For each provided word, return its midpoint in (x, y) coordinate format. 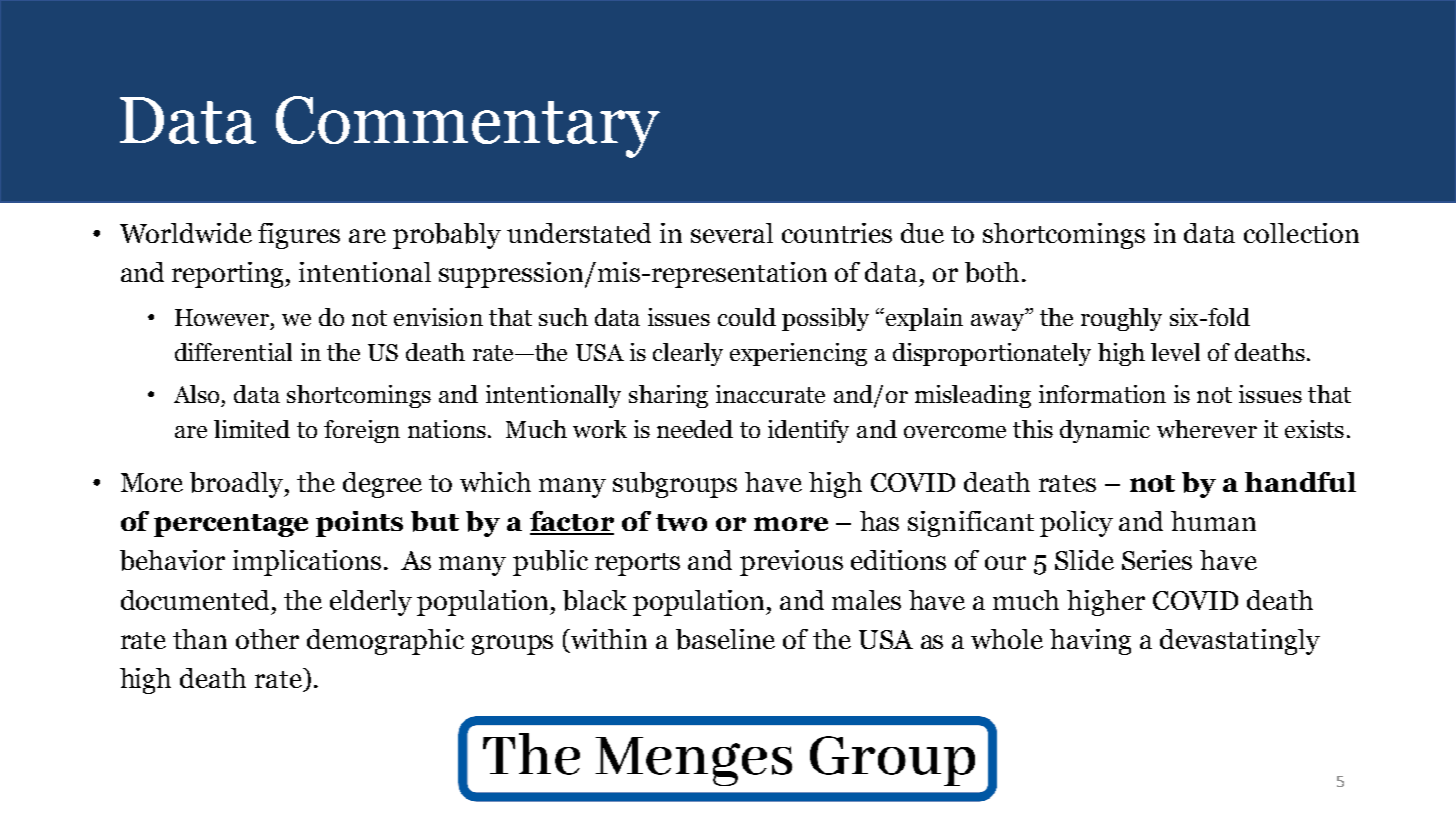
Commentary (468, 127)
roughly (1121, 319)
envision (438, 317)
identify (808, 431)
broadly (238, 485)
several (732, 233)
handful (1300, 482)
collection (1301, 233)
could (747, 317)
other (267, 639)
